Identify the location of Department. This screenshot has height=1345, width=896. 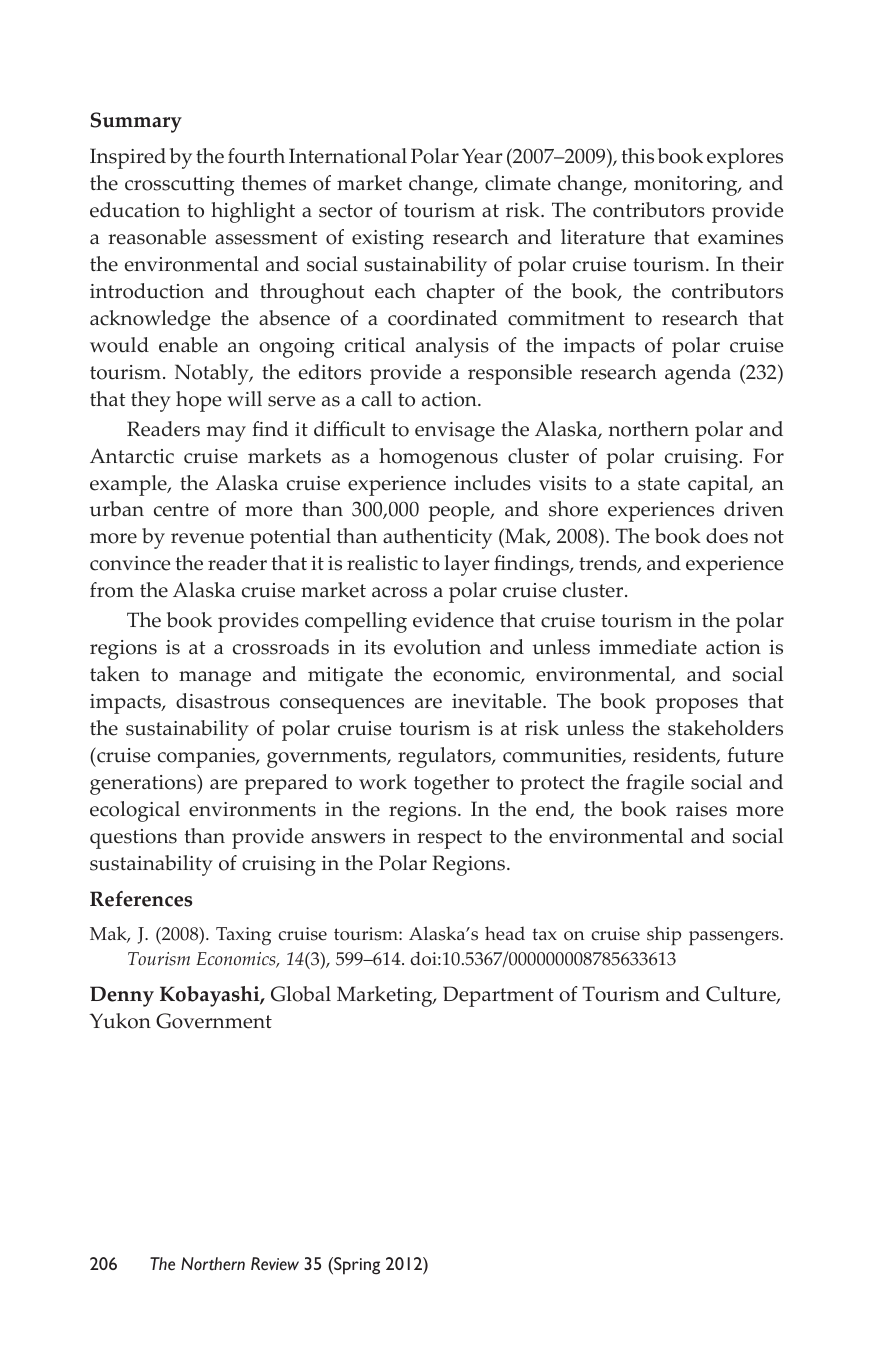
(498, 996).
